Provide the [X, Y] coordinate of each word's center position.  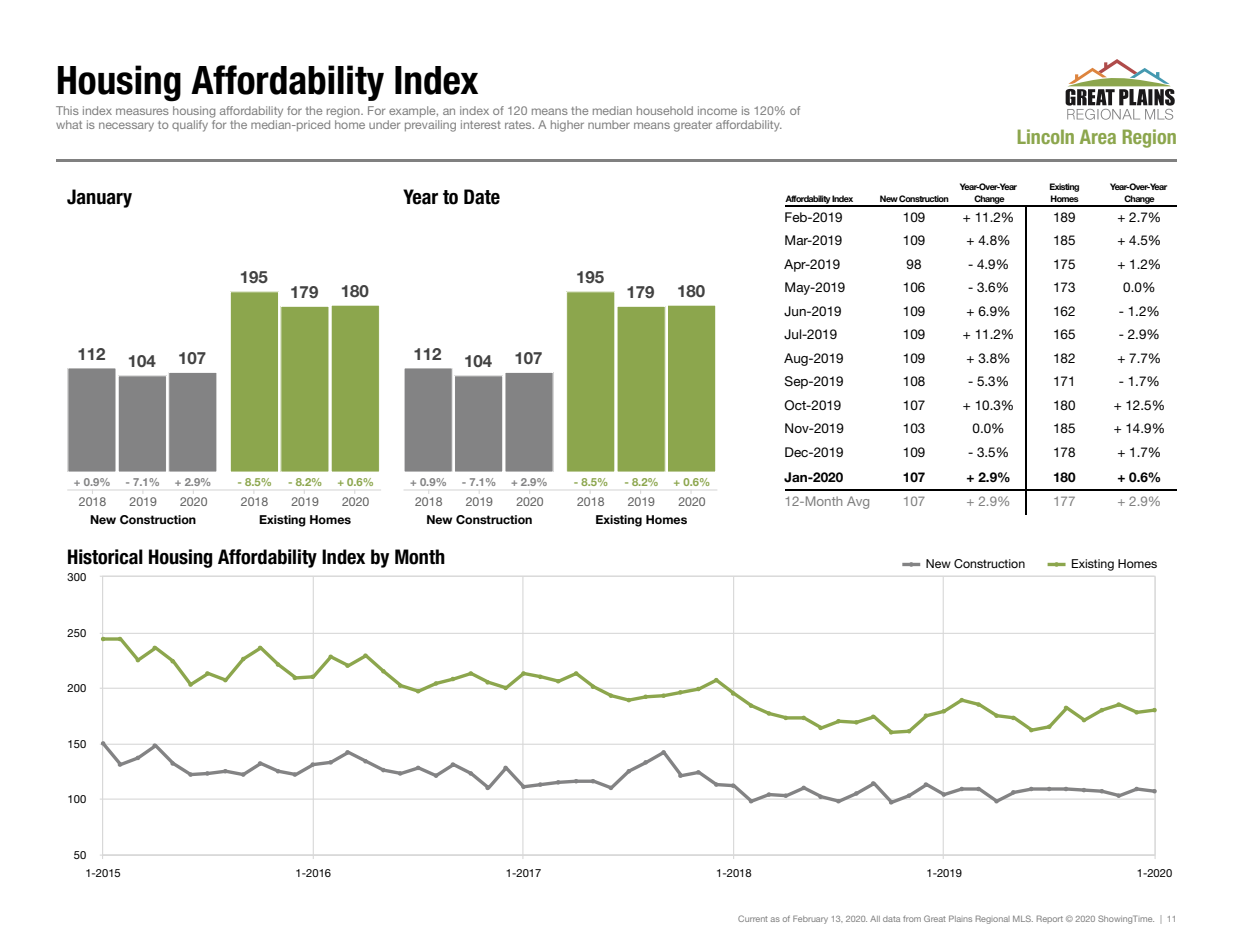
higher [567, 126]
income [717, 110]
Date [482, 197]
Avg [858, 502]
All [875, 919]
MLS [1023, 918]
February [810, 919]
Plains [960, 918]
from [912, 919]
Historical [105, 557]
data [891, 919]
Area [1098, 136]
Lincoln [1046, 136]
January [99, 198]
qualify [190, 126]
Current [753, 918]
